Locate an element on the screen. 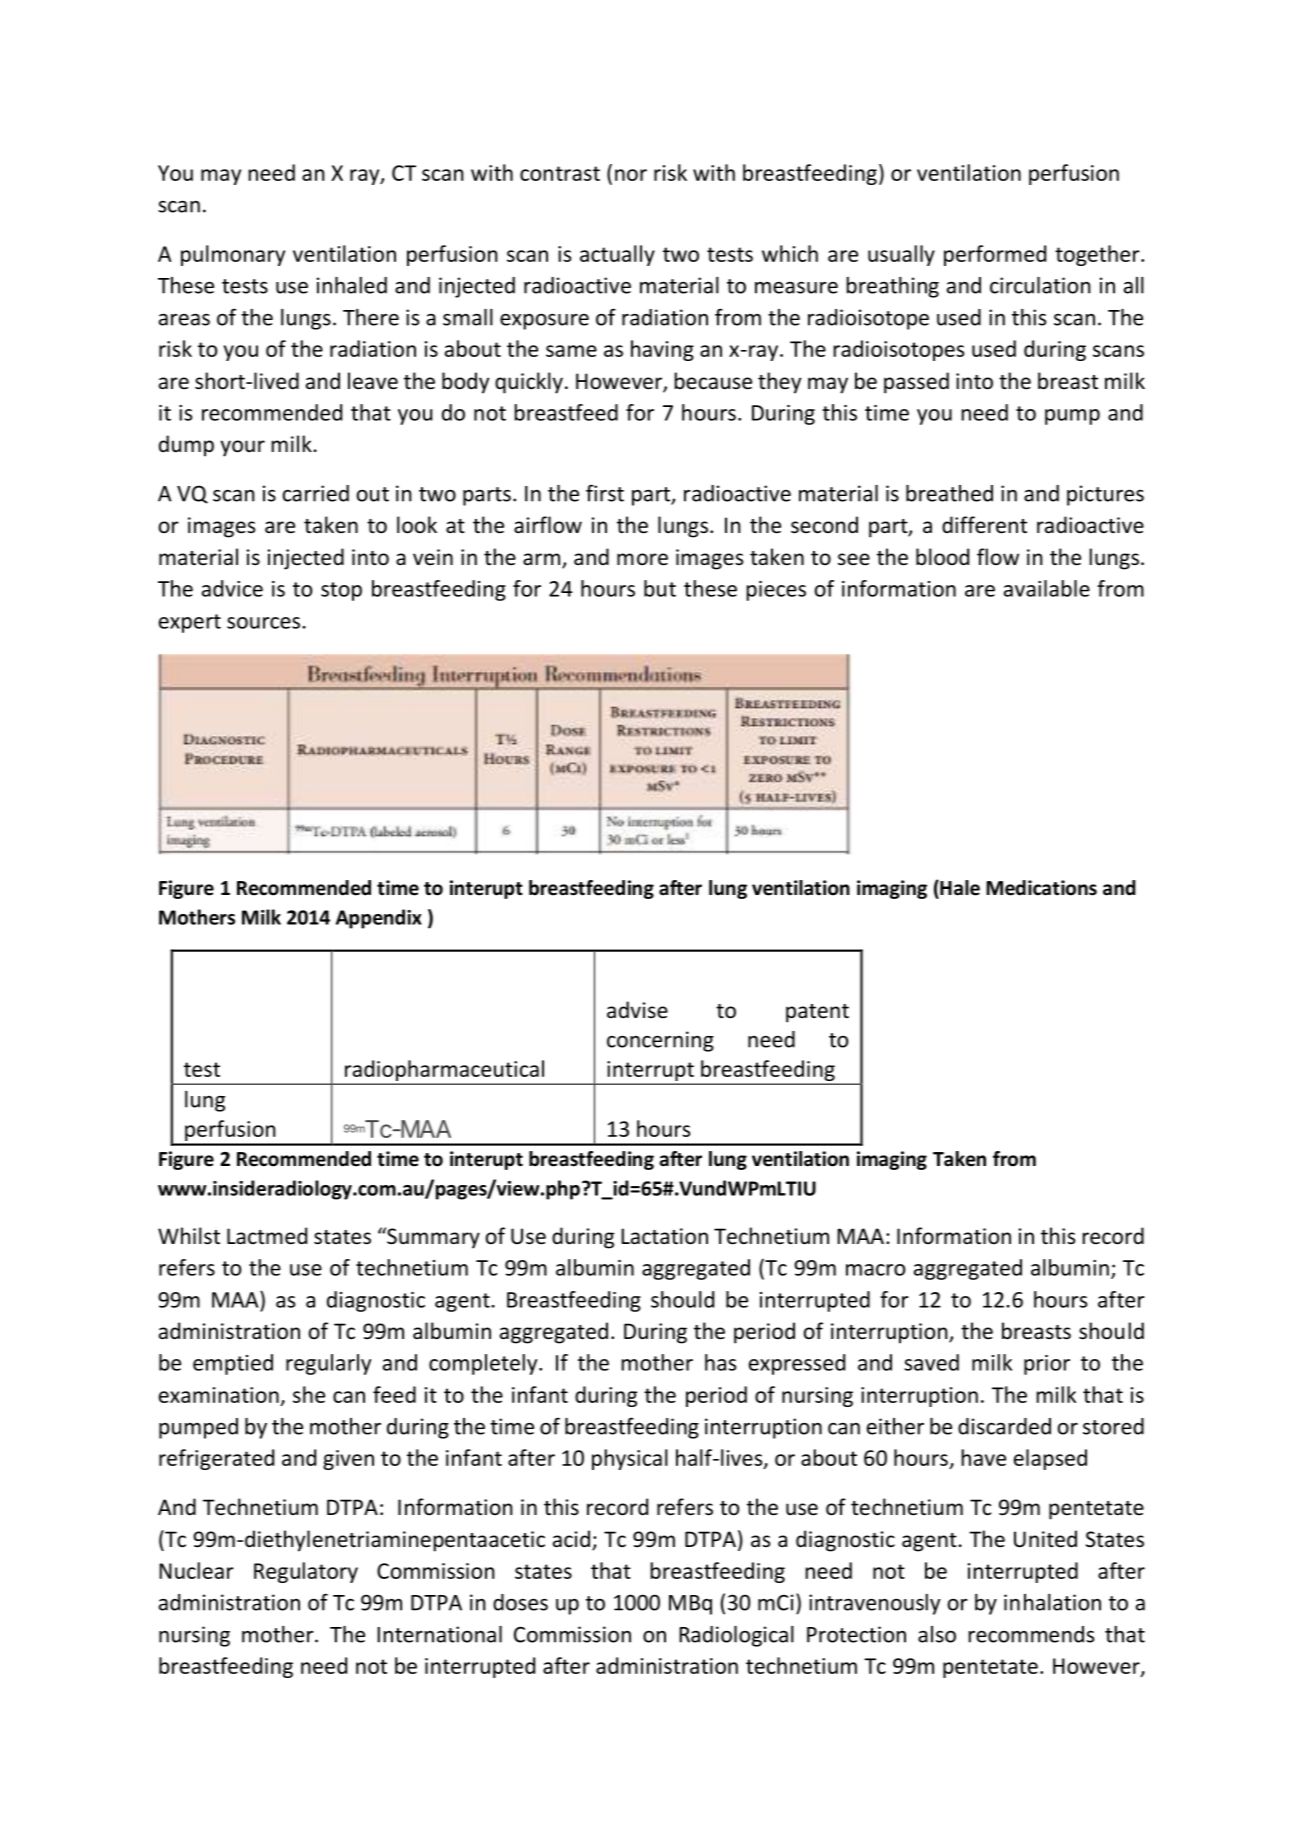 The height and width of the screenshot is (1843, 1303). sources is located at coordinates (263, 623).
